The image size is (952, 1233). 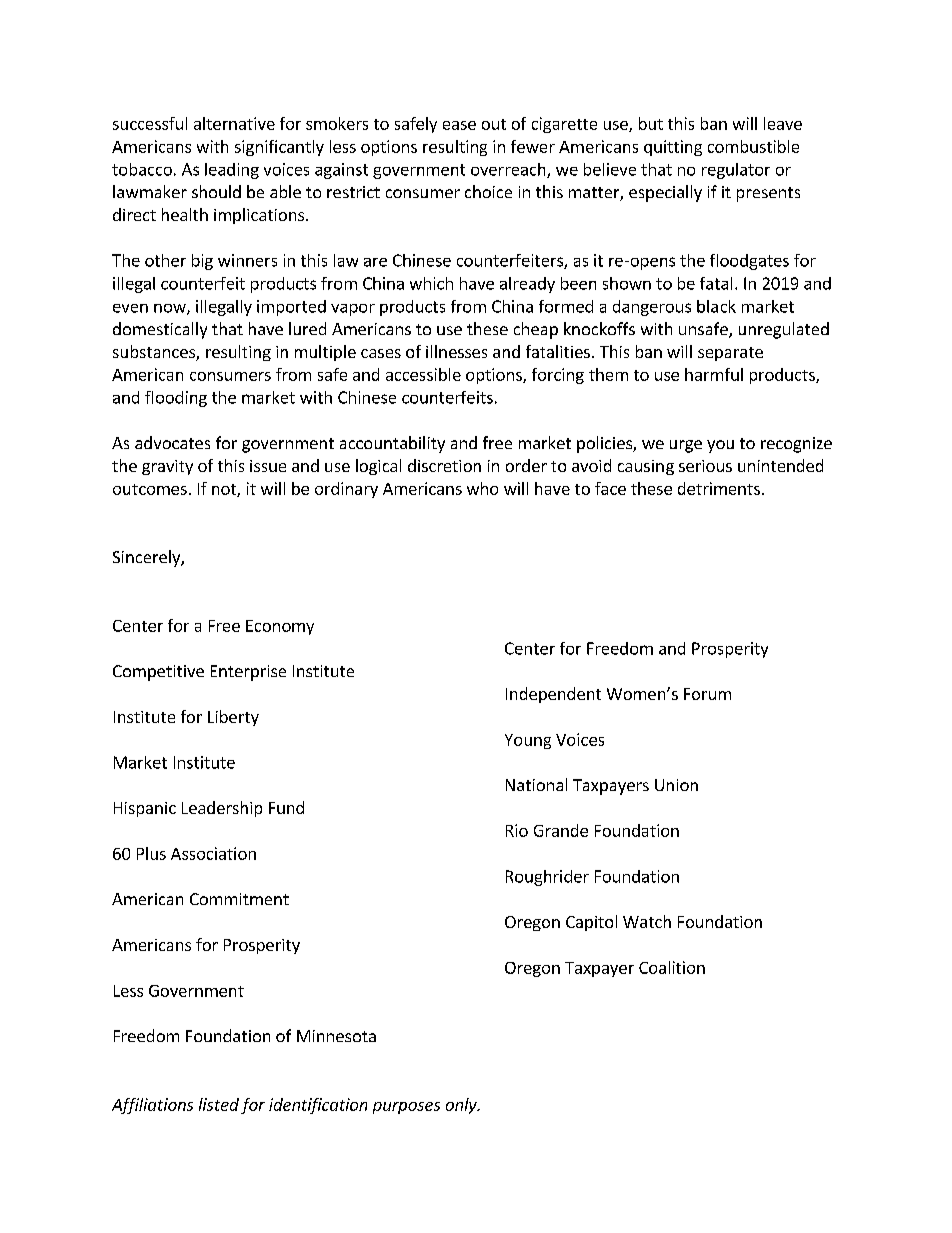 I want to click on listed, so click(x=219, y=1104).
